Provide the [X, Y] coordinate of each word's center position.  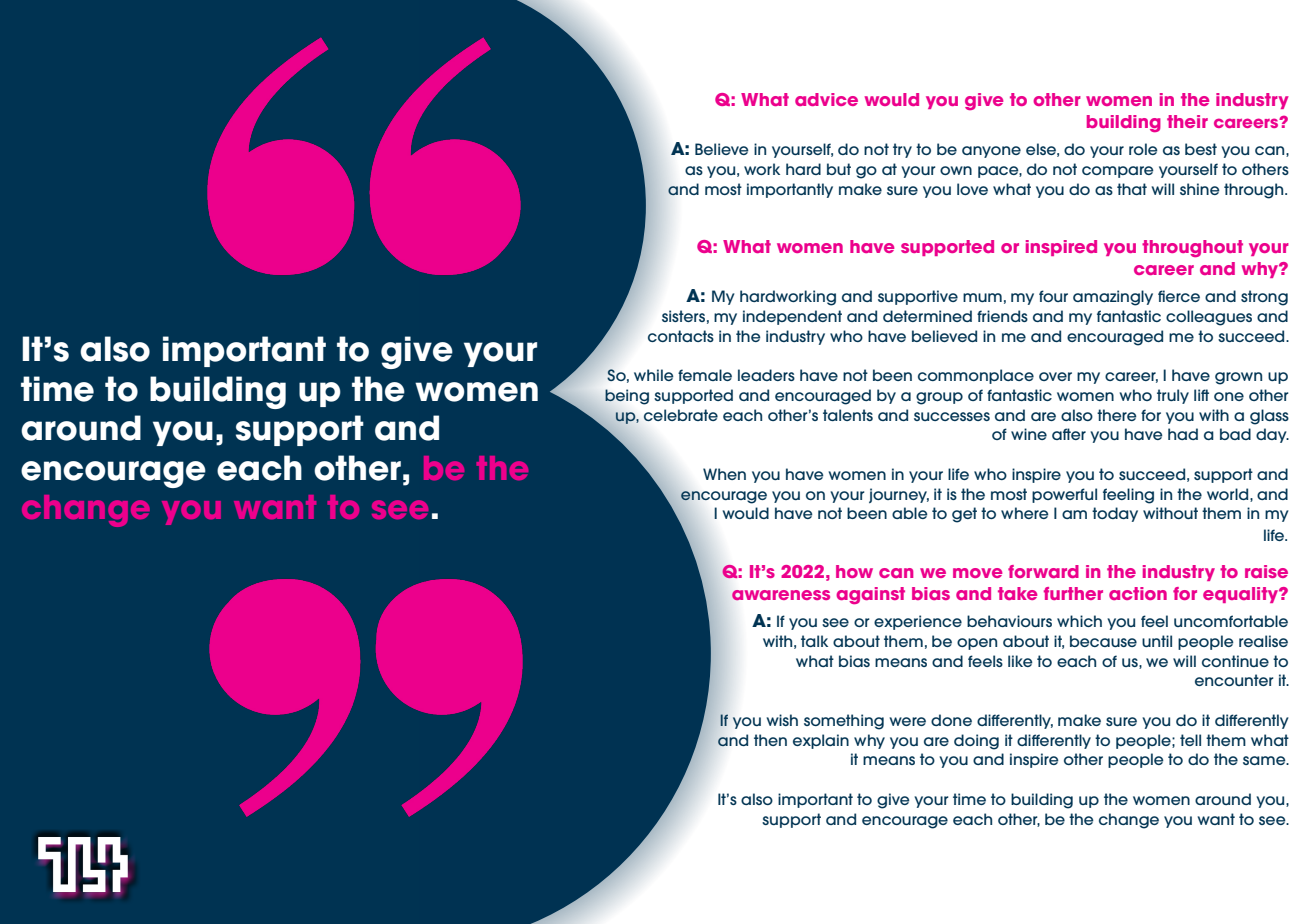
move [977, 573]
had [1183, 434]
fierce [1179, 296]
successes [952, 416]
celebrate [681, 415]
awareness [781, 595]
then [770, 740]
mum [982, 297]
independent [792, 317]
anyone [991, 152]
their [1187, 121]
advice [826, 99]
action [1138, 593]
